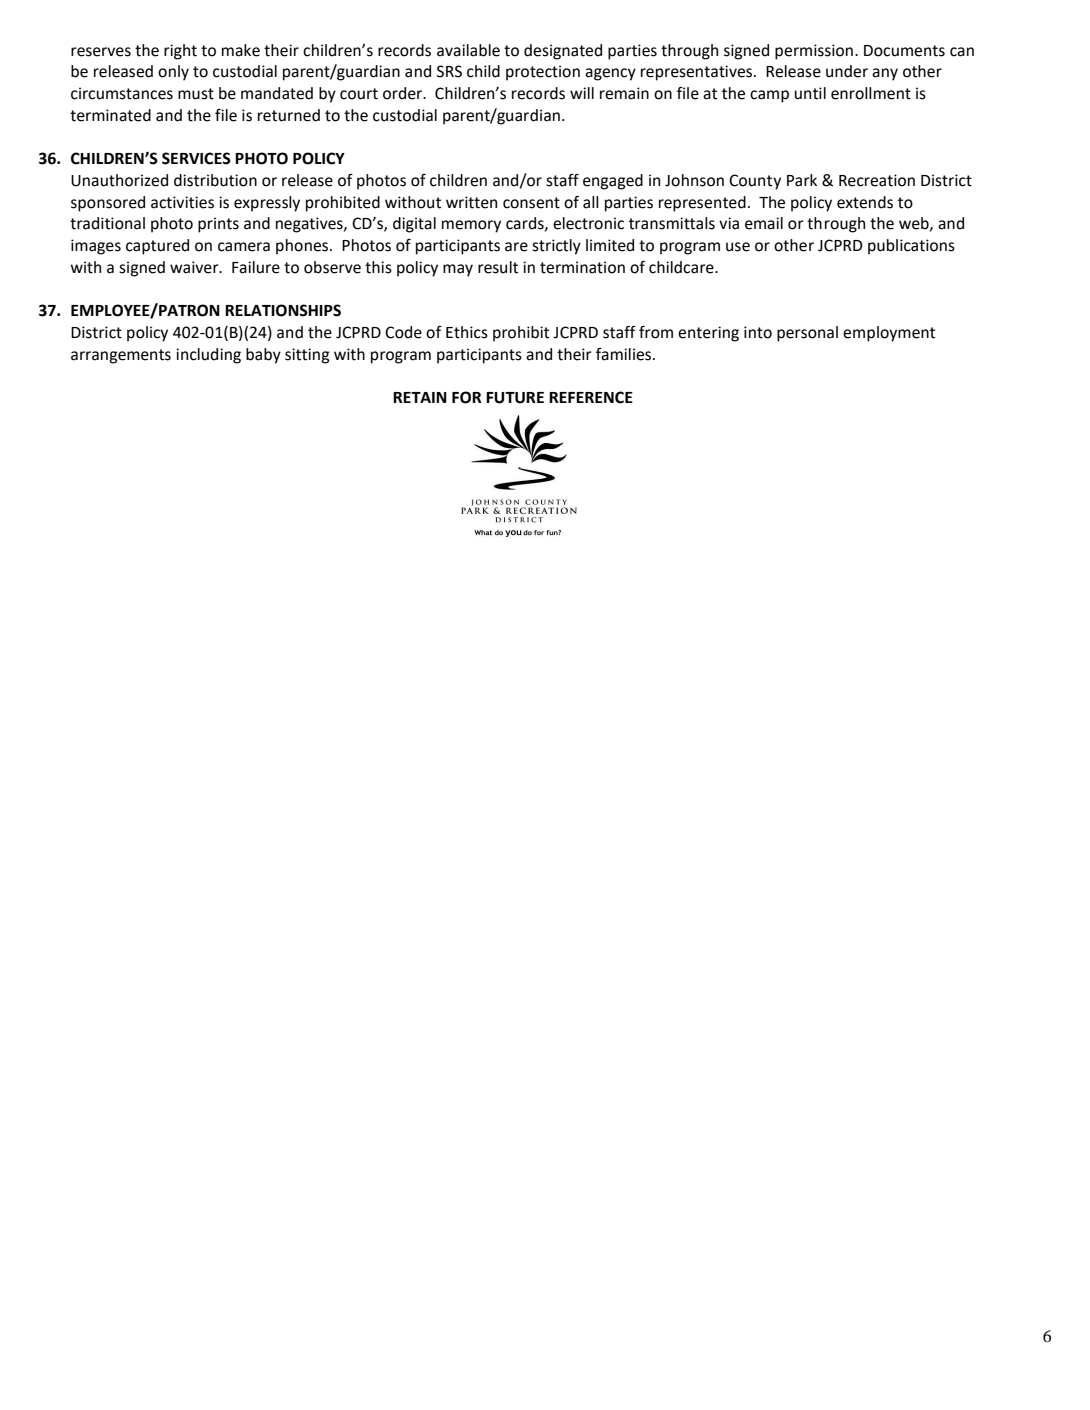  What do you see at coordinates (498, 267) in the screenshot?
I see `result` at bounding box center [498, 267].
